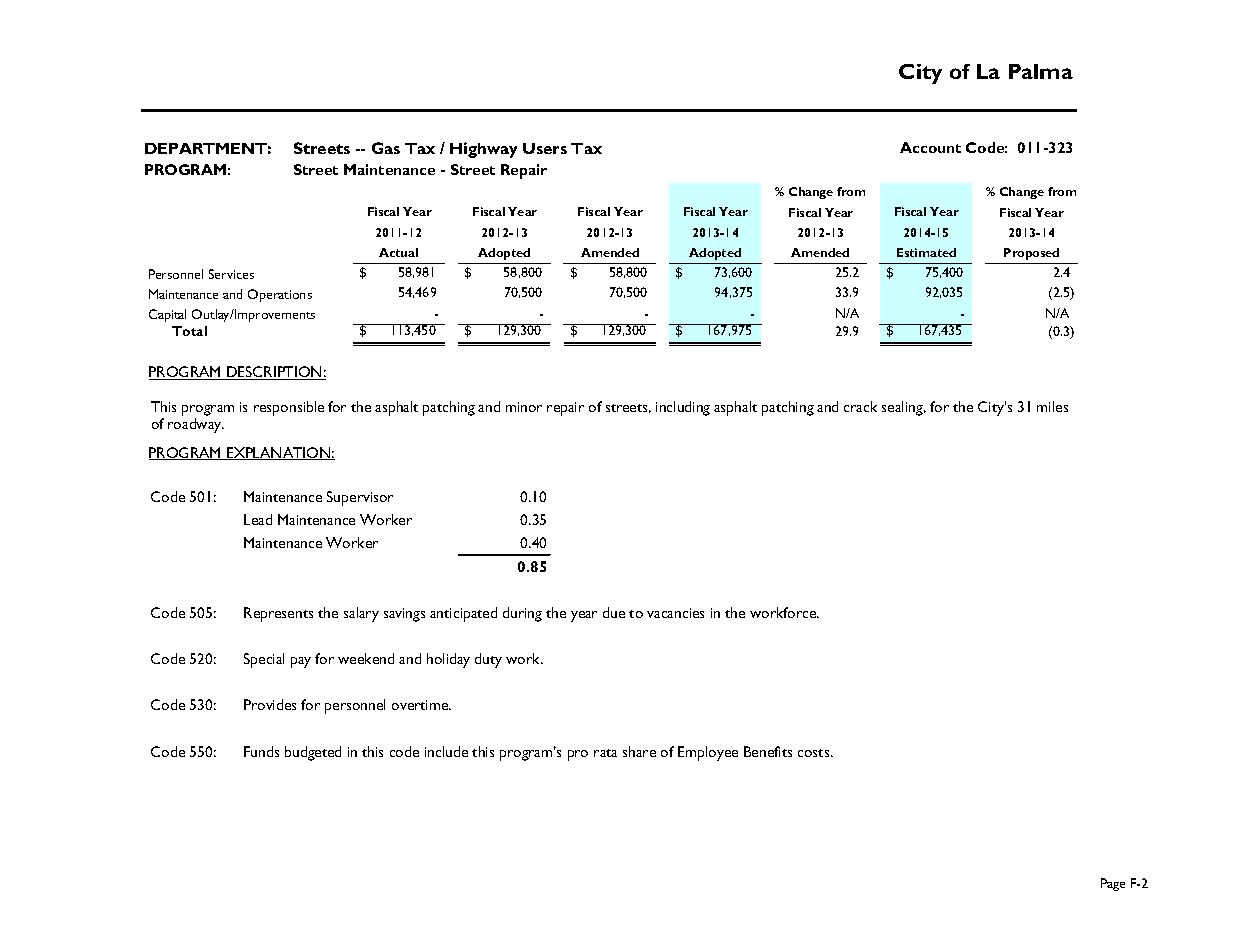  I want to click on miles, so click(1052, 406).
